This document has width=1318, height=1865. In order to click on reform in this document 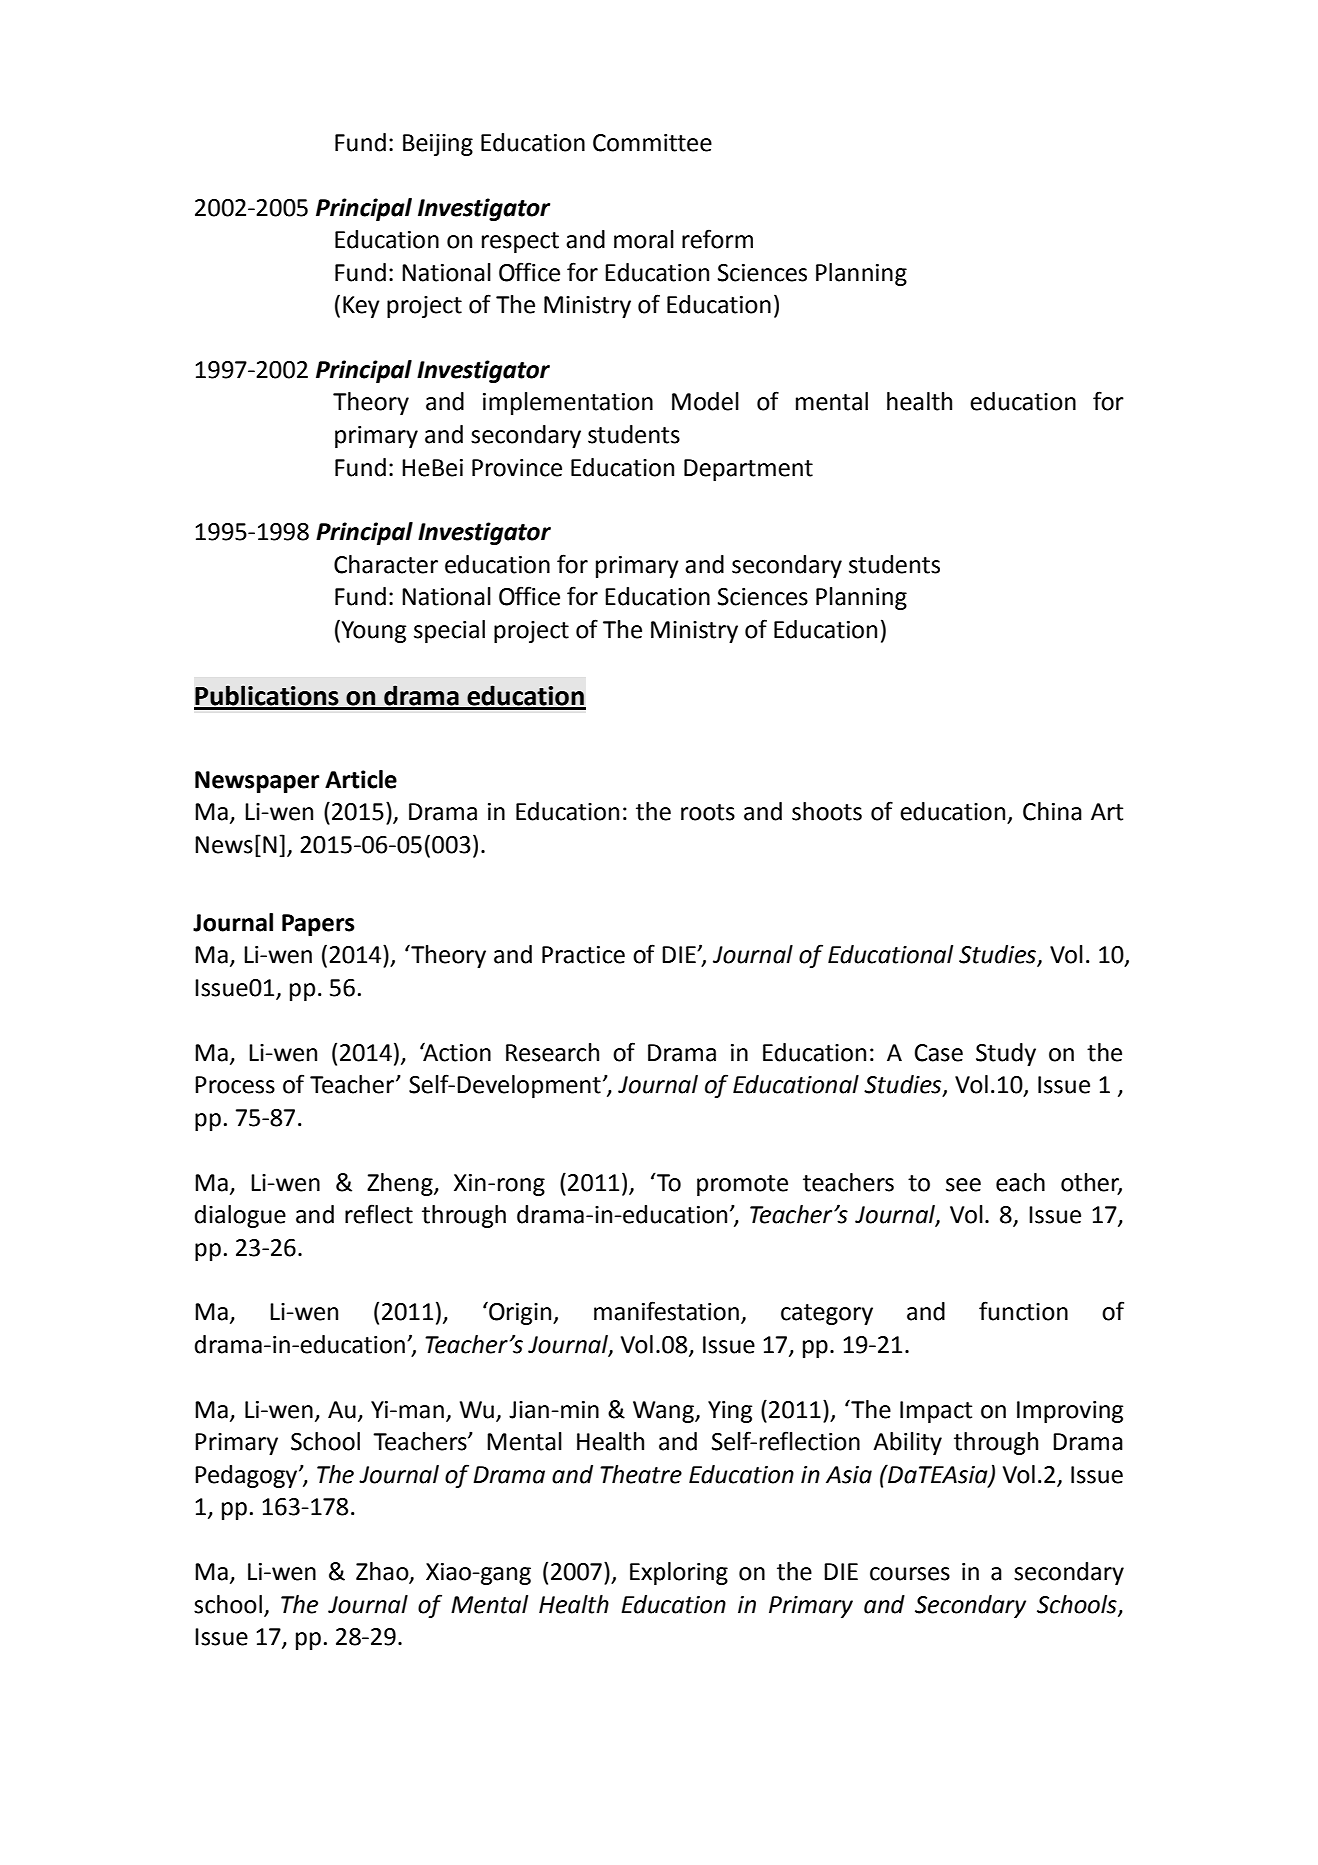, I will do `click(717, 239)`.
